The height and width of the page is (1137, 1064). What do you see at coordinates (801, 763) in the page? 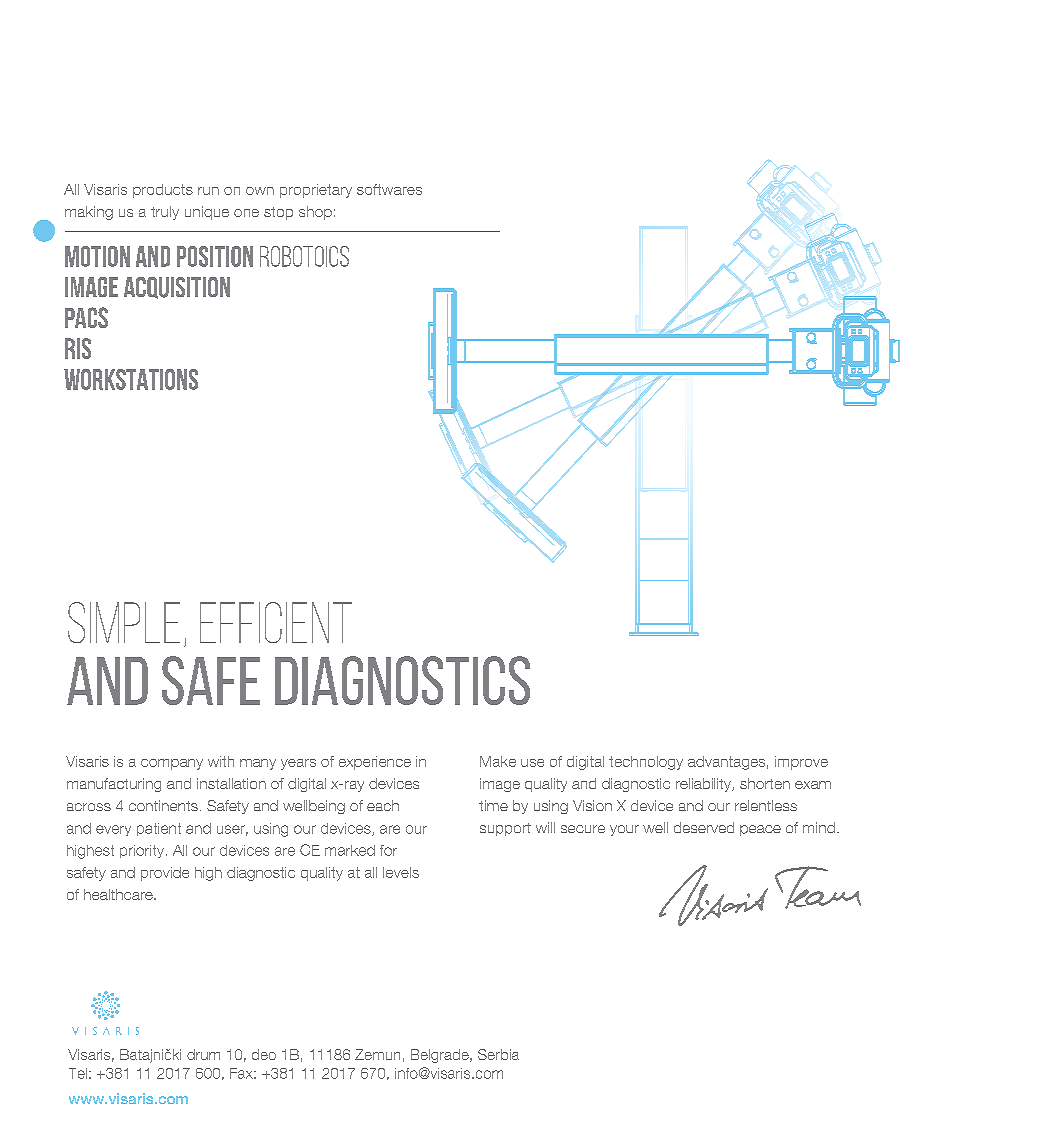
I see `improve` at bounding box center [801, 763].
